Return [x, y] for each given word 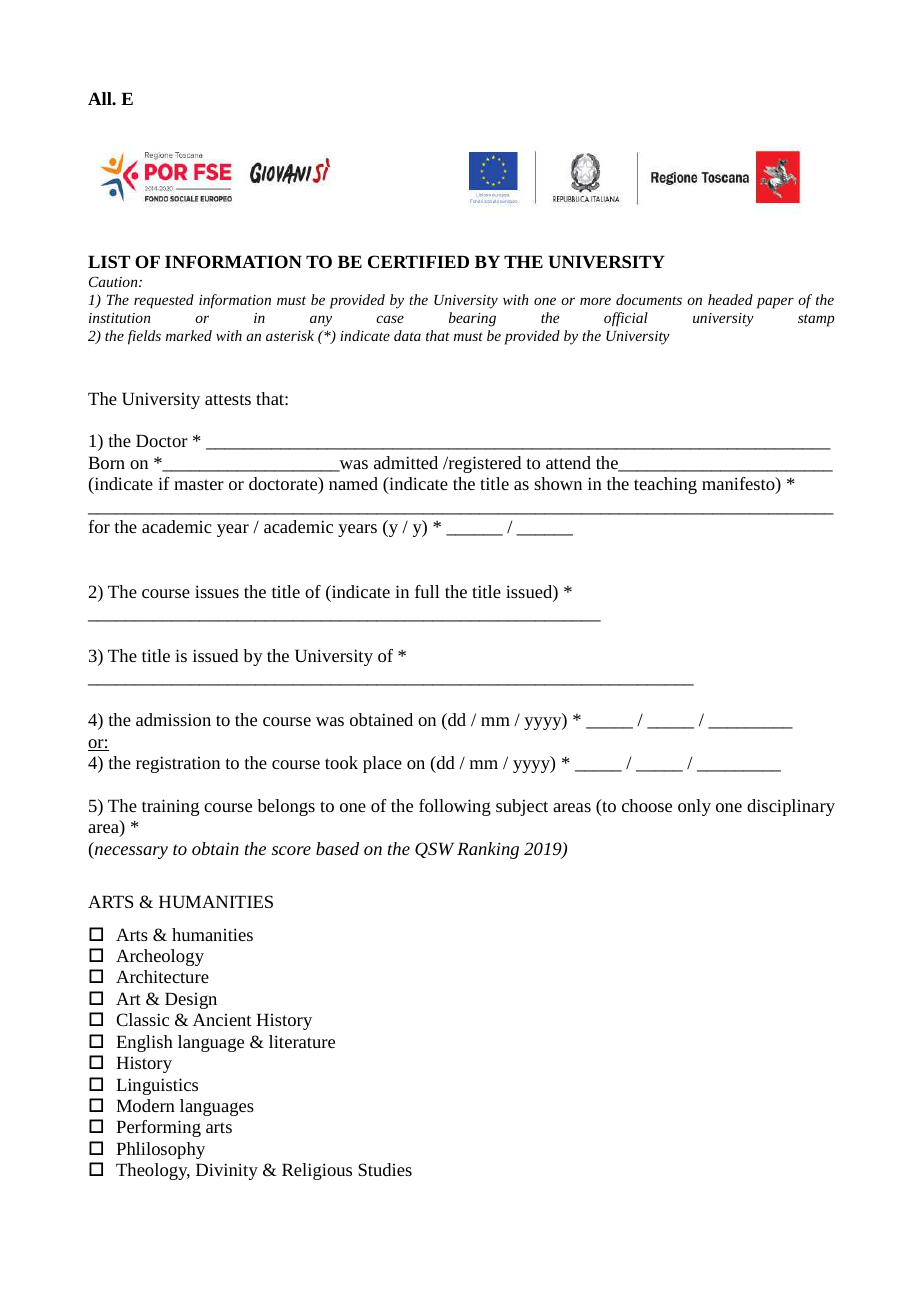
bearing [472, 319]
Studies [385, 1169]
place [382, 764]
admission [173, 719]
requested [164, 301]
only [694, 807]
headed [730, 299]
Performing [159, 1128]
